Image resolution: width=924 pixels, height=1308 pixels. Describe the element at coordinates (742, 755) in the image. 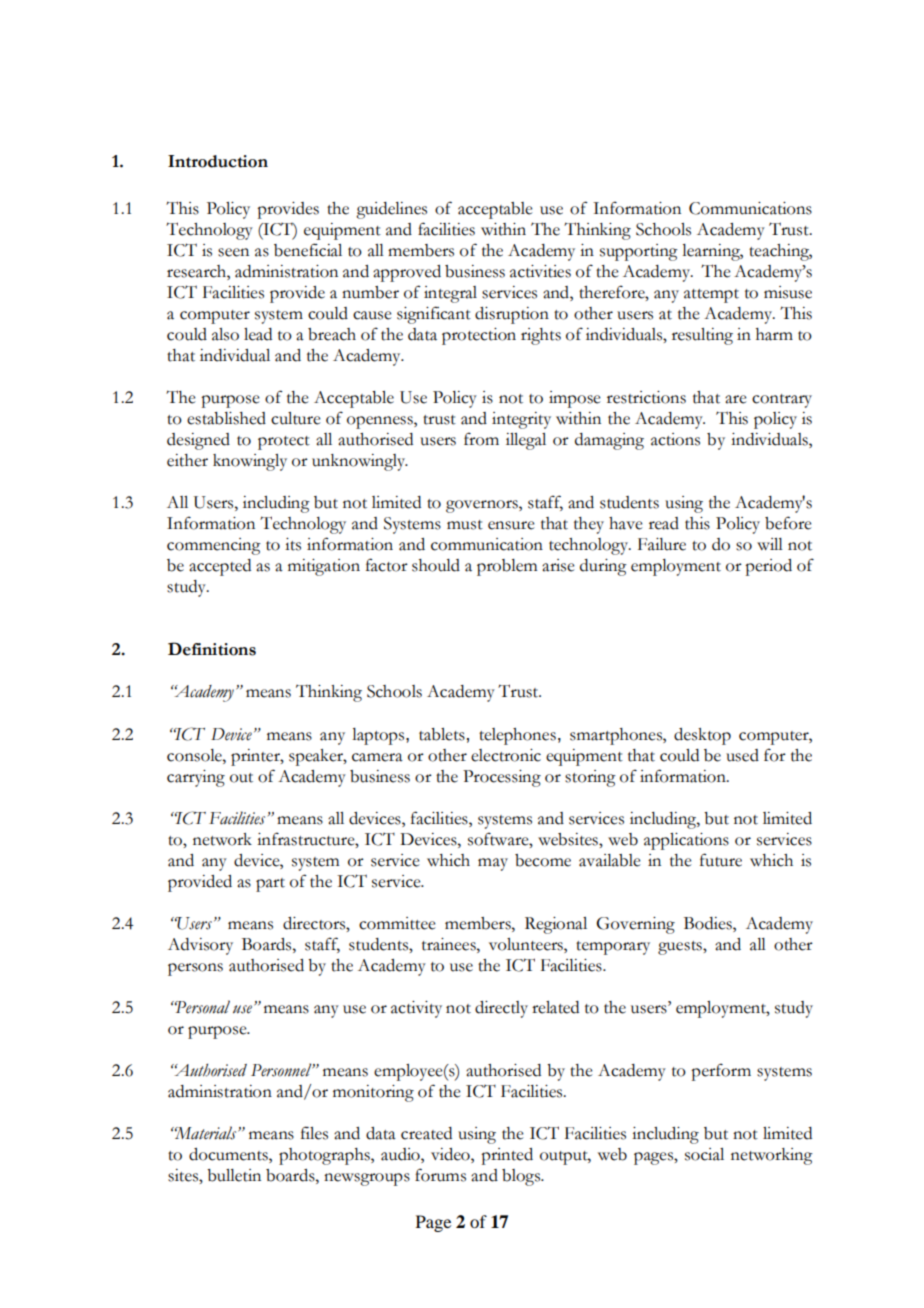

I see `used` at that location.
